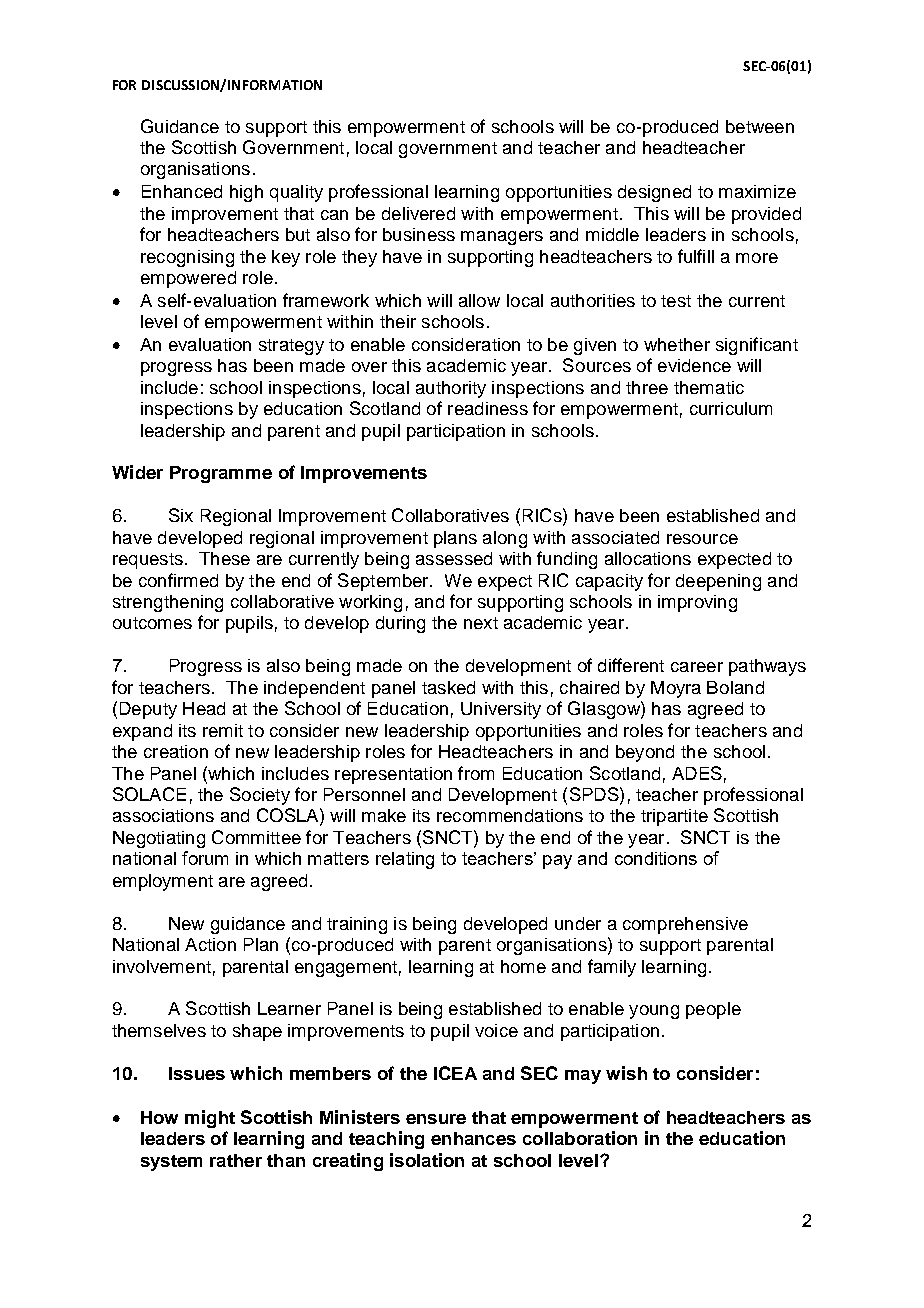 The width and height of the image is (924, 1308). What do you see at coordinates (182, 191) in the image?
I see `Enhanced` at bounding box center [182, 191].
